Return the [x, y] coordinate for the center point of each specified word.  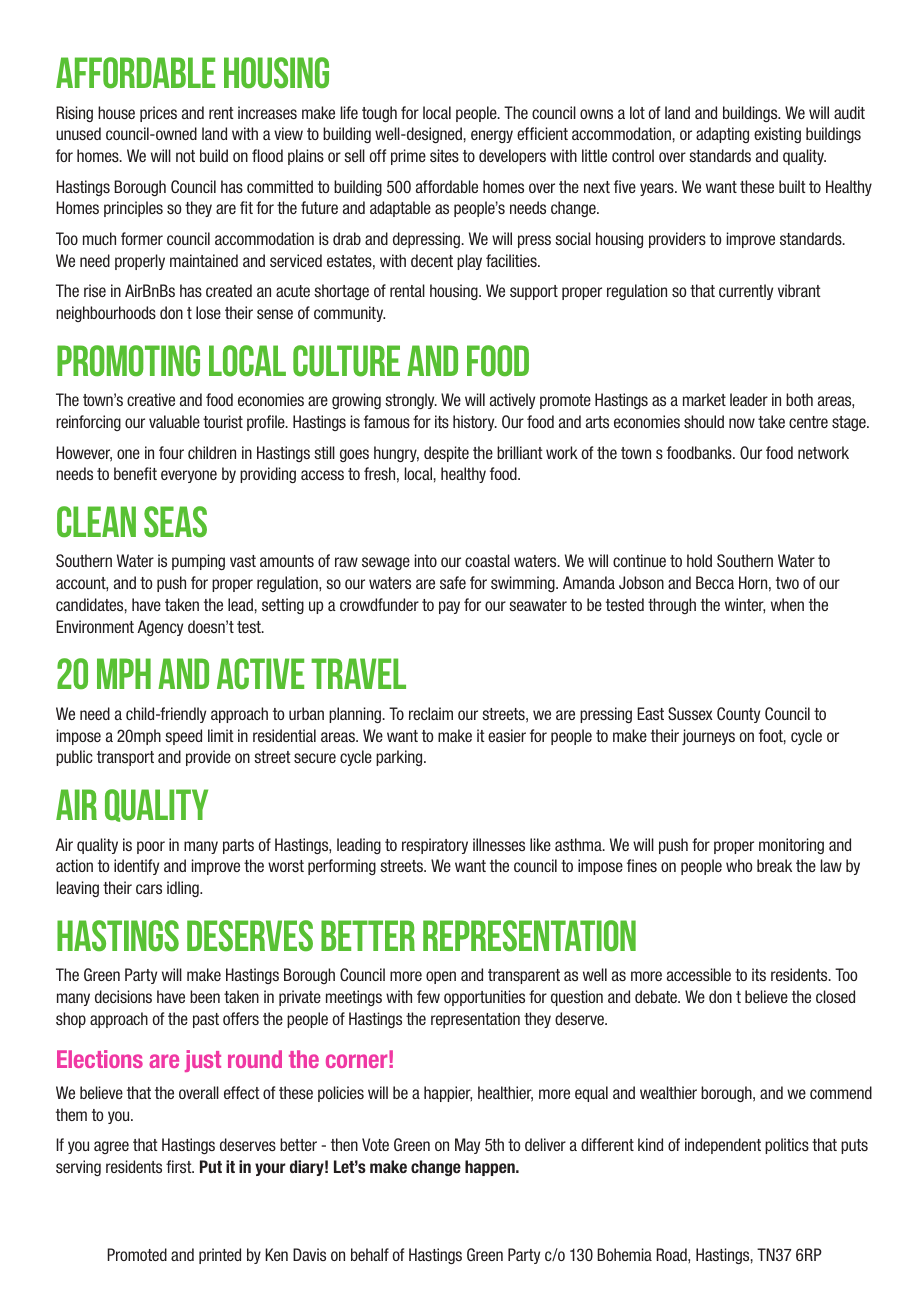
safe [453, 582]
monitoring [791, 846]
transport [125, 758]
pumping [198, 562]
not [185, 156]
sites [444, 155]
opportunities [484, 998]
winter [745, 605]
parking [400, 758]
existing [777, 135]
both [799, 399]
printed [220, 1256]
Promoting [128, 360]
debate [657, 996]
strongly [411, 401]
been [205, 996]
